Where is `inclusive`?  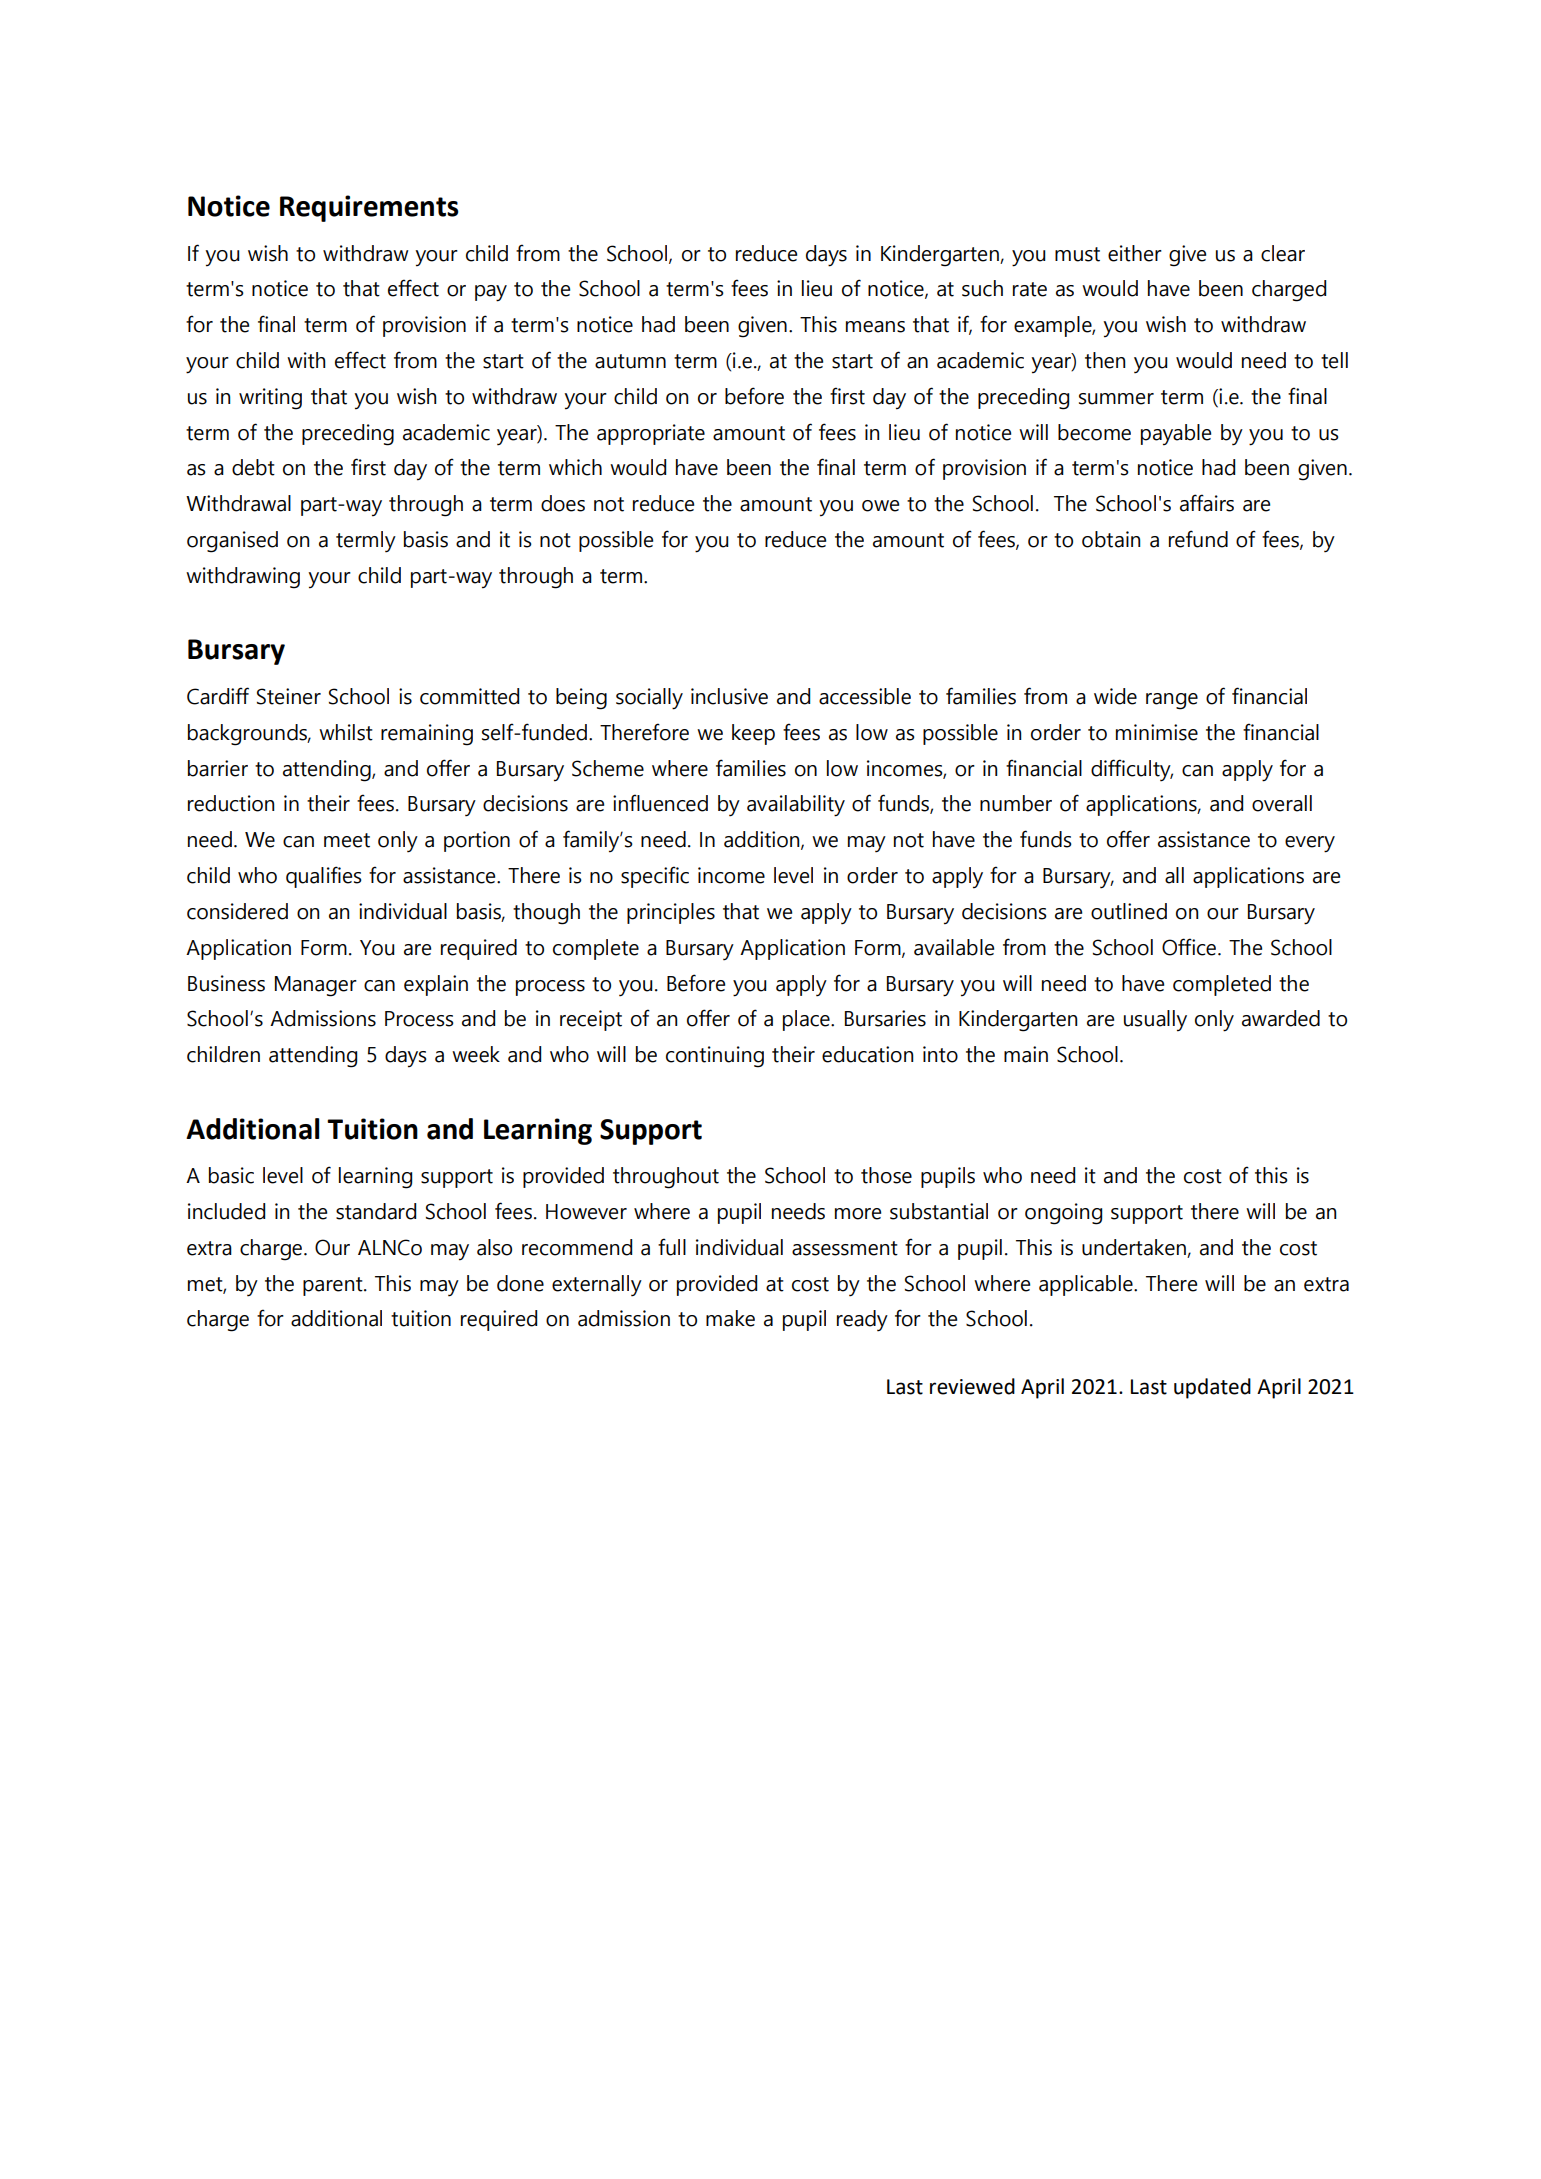
inclusive is located at coordinates (729, 696).
